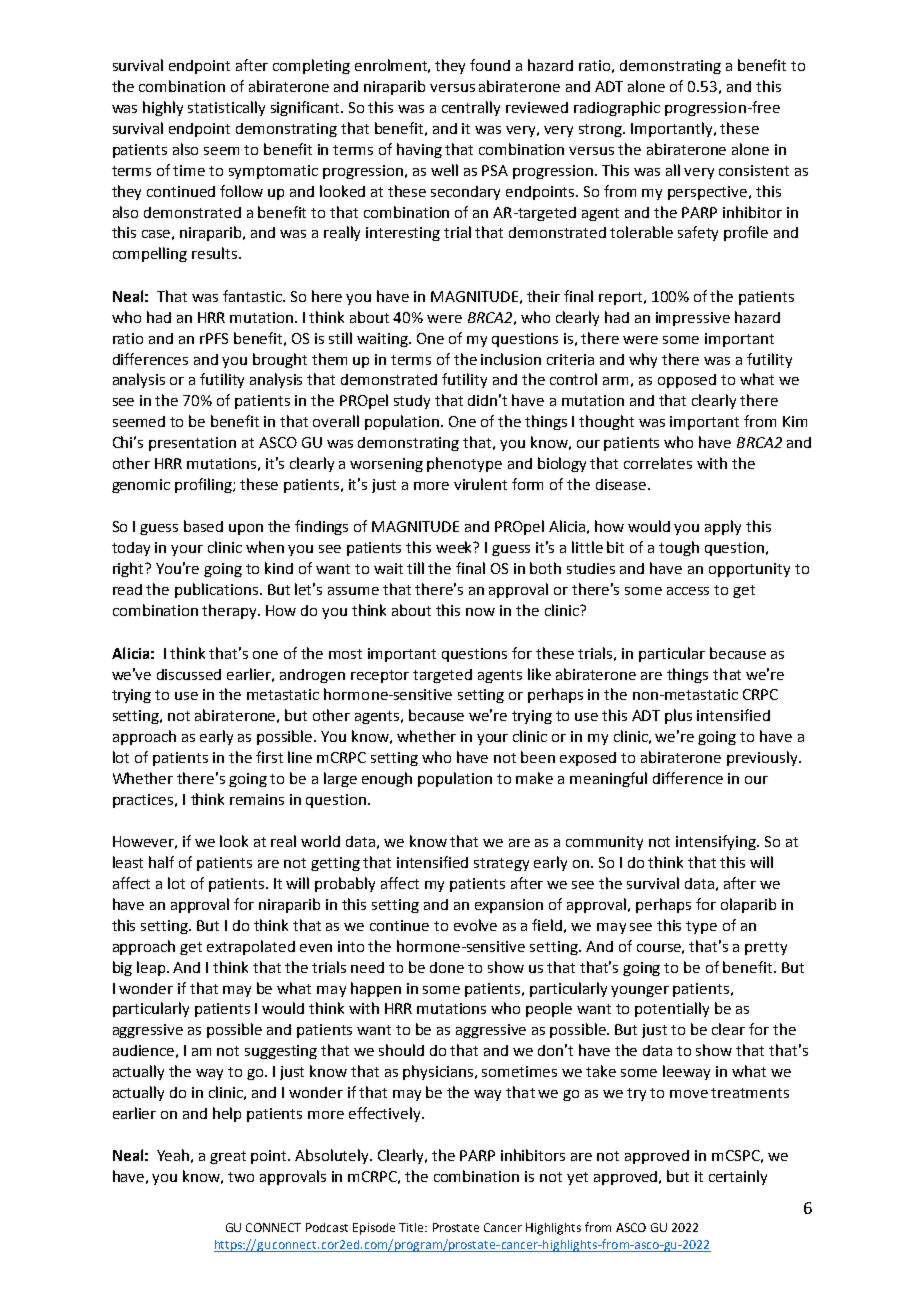 The width and height of the image is (924, 1309). Describe the element at coordinates (380, 676) in the image. I see `receptor` at that location.
